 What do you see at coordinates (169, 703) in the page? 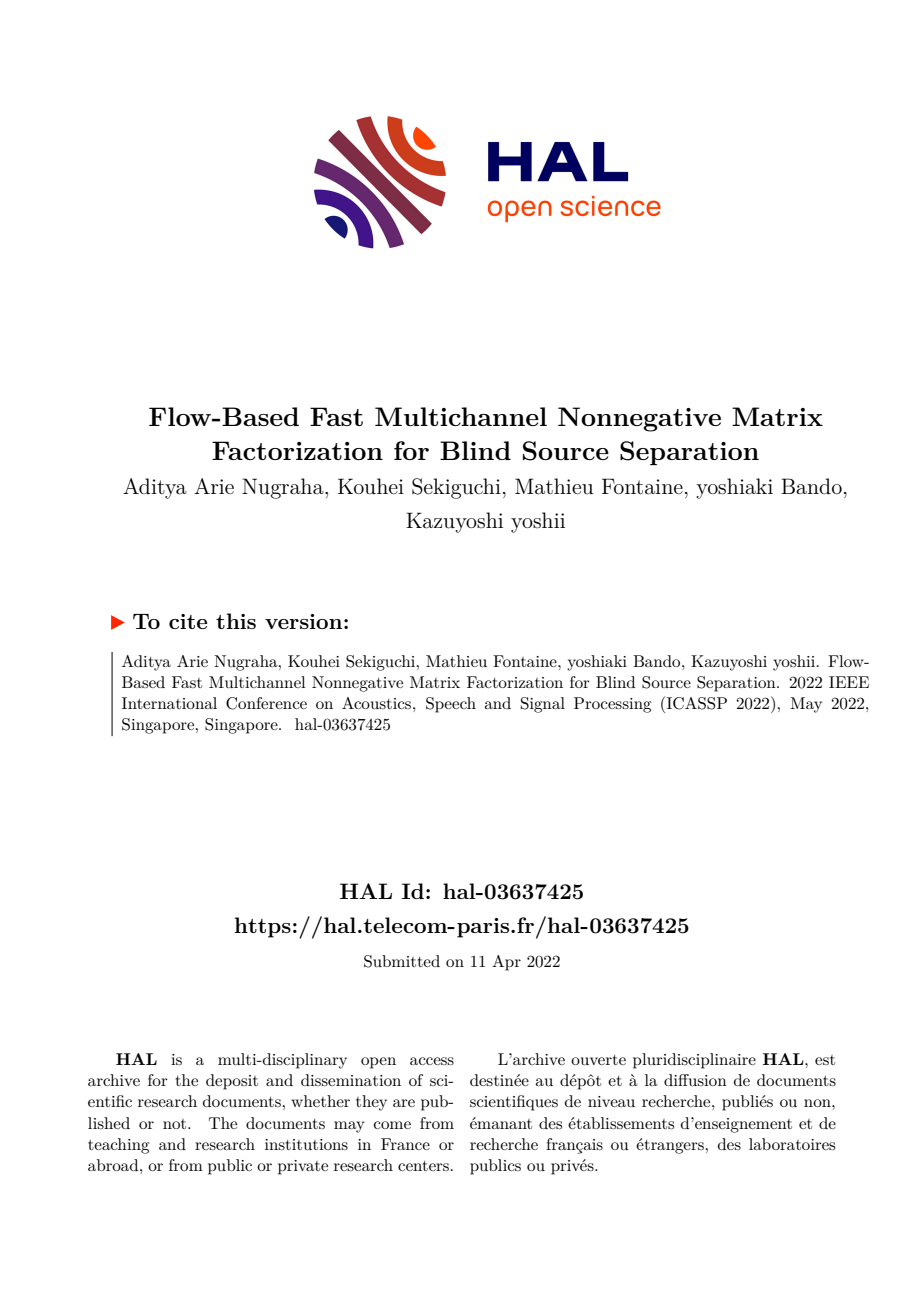
I see `International` at bounding box center [169, 703].
